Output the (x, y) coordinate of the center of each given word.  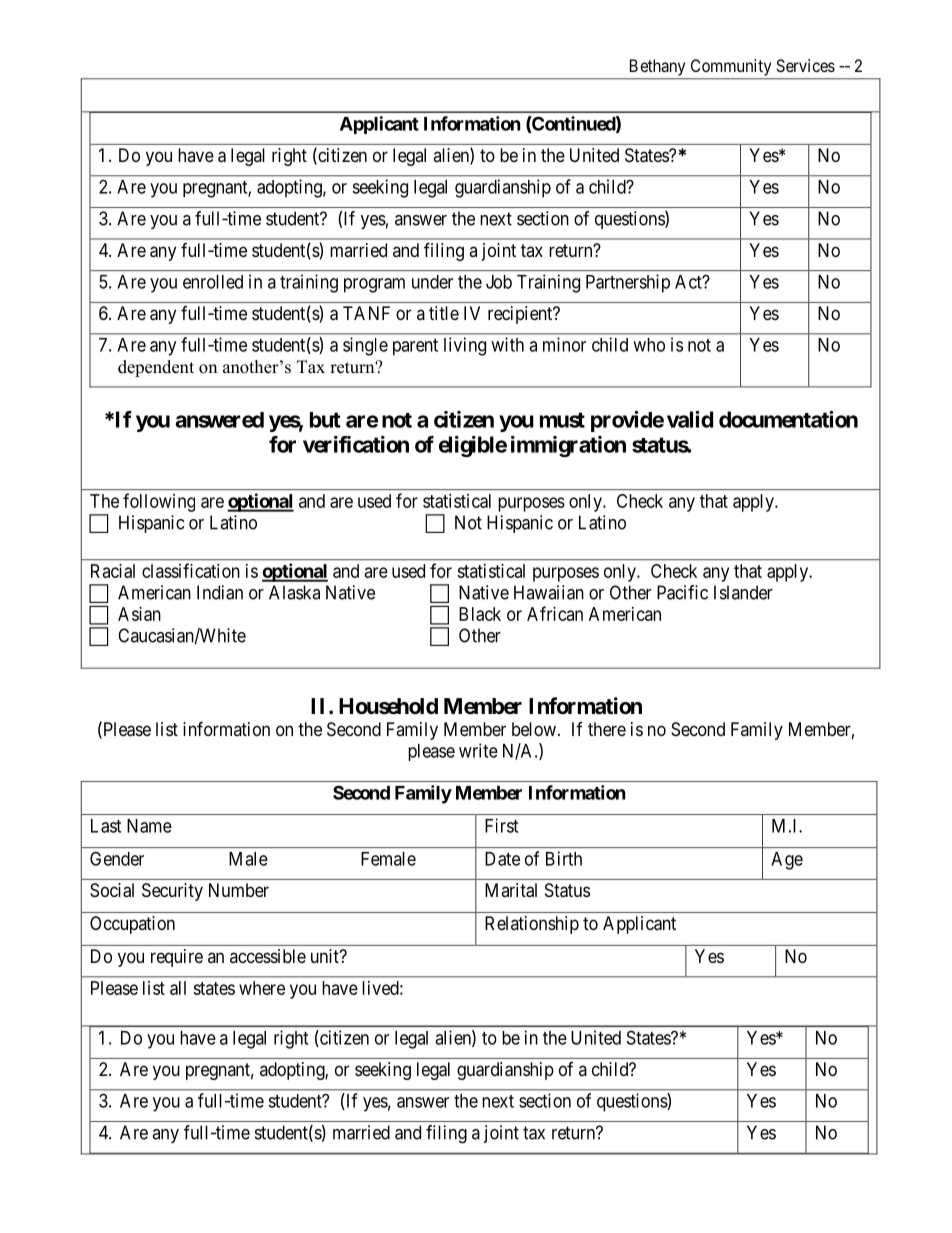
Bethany (657, 67)
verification (356, 444)
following (159, 502)
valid (690, 419)
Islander (743, 592)
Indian (220, 592)
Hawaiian (549, 592)
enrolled (213, 282)
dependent (156, 368)
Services (805, 65)
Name (149, 826)
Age (787, 861)
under (432, 282)
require (177, 958)
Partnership (628, 283)
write (478, 750)
